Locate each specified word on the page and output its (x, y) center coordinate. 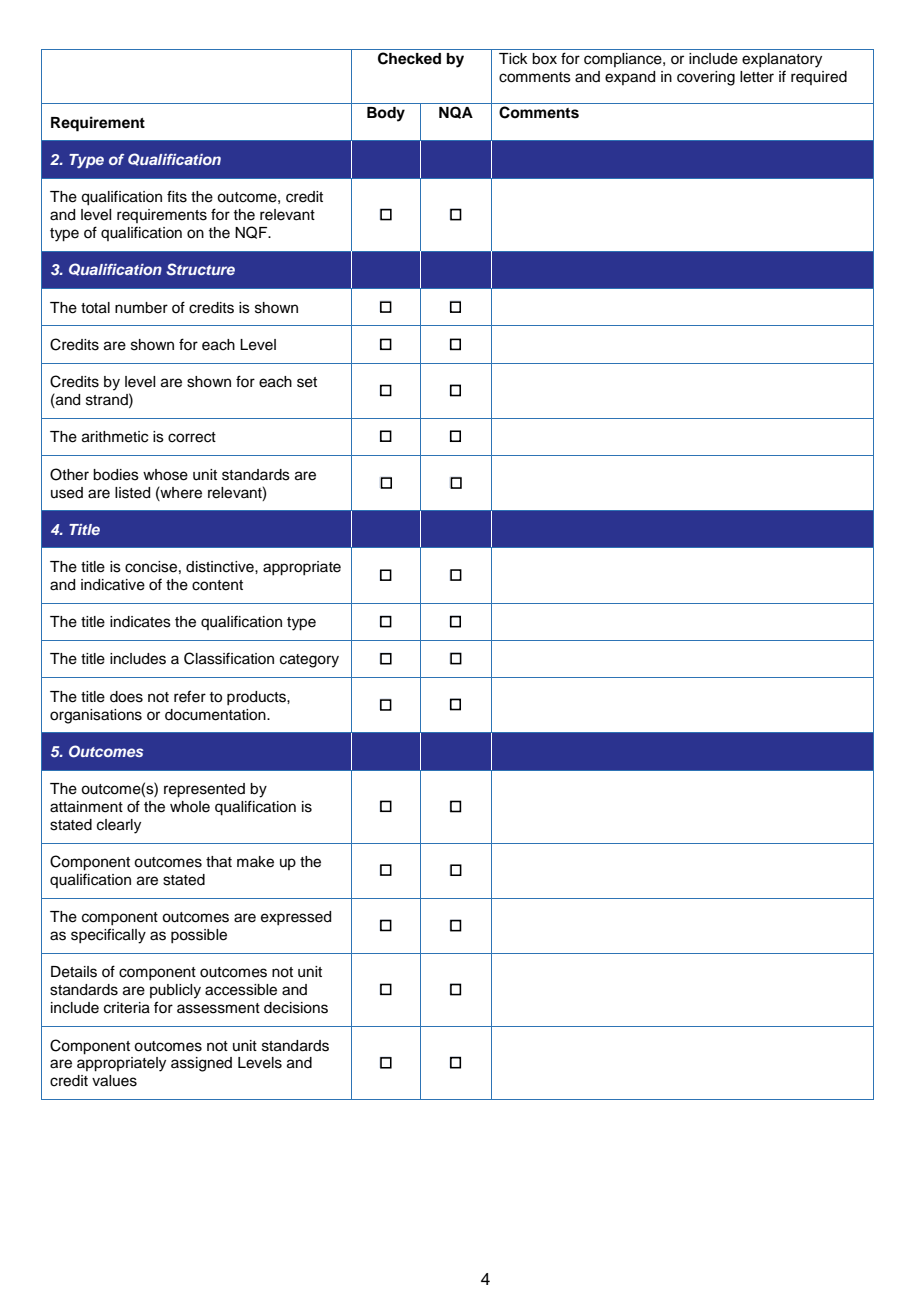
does (126, 697)
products (257, 698)
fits (177, 196)
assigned (201, 1064)
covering (706, 78)
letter (757, 77)
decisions (296, 1008)
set (307, 382)
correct (192, 437)
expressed (296, 918)
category (309, 661)
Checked (409, 58)
